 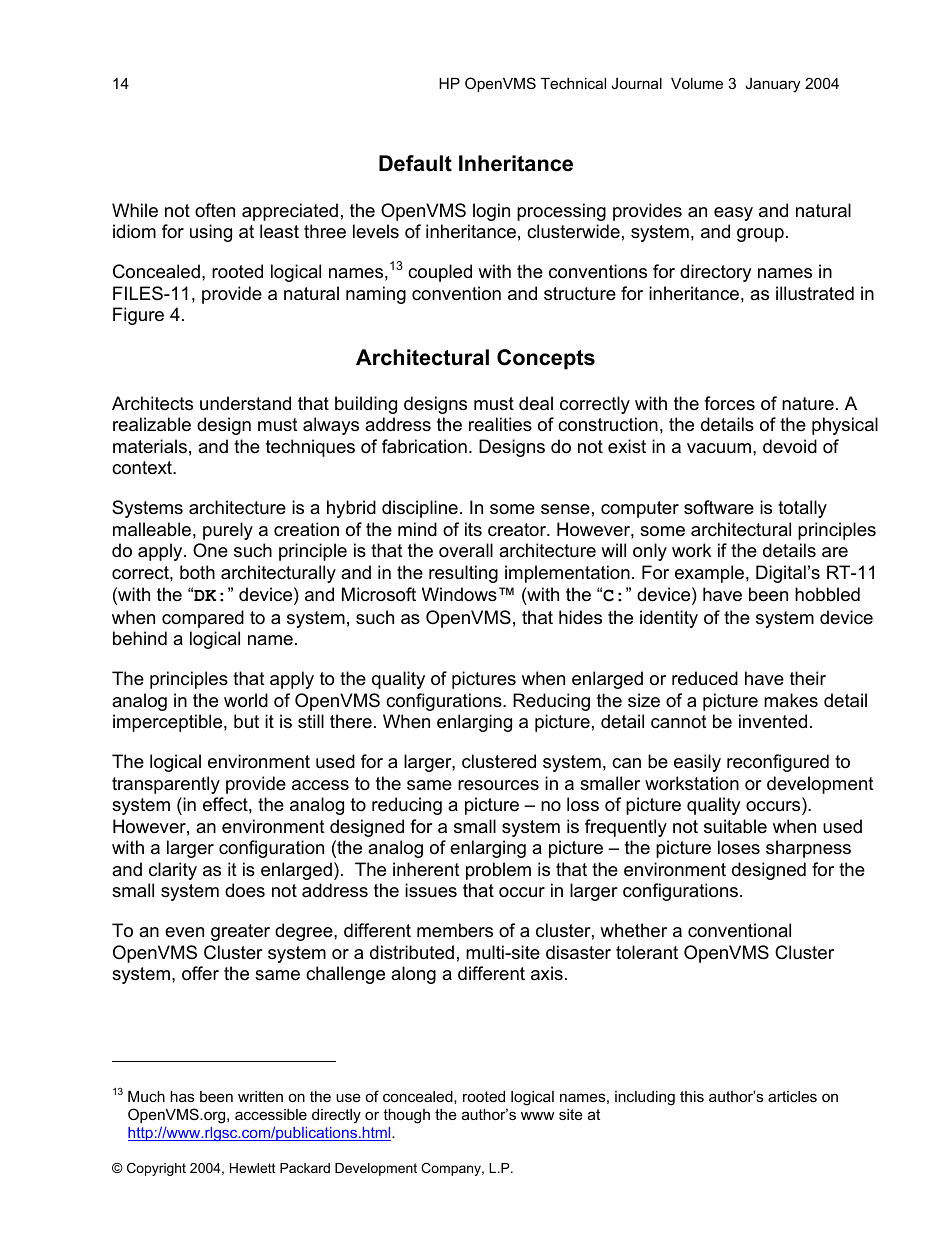 I want to click on though, so click(x=406, y=1116).
